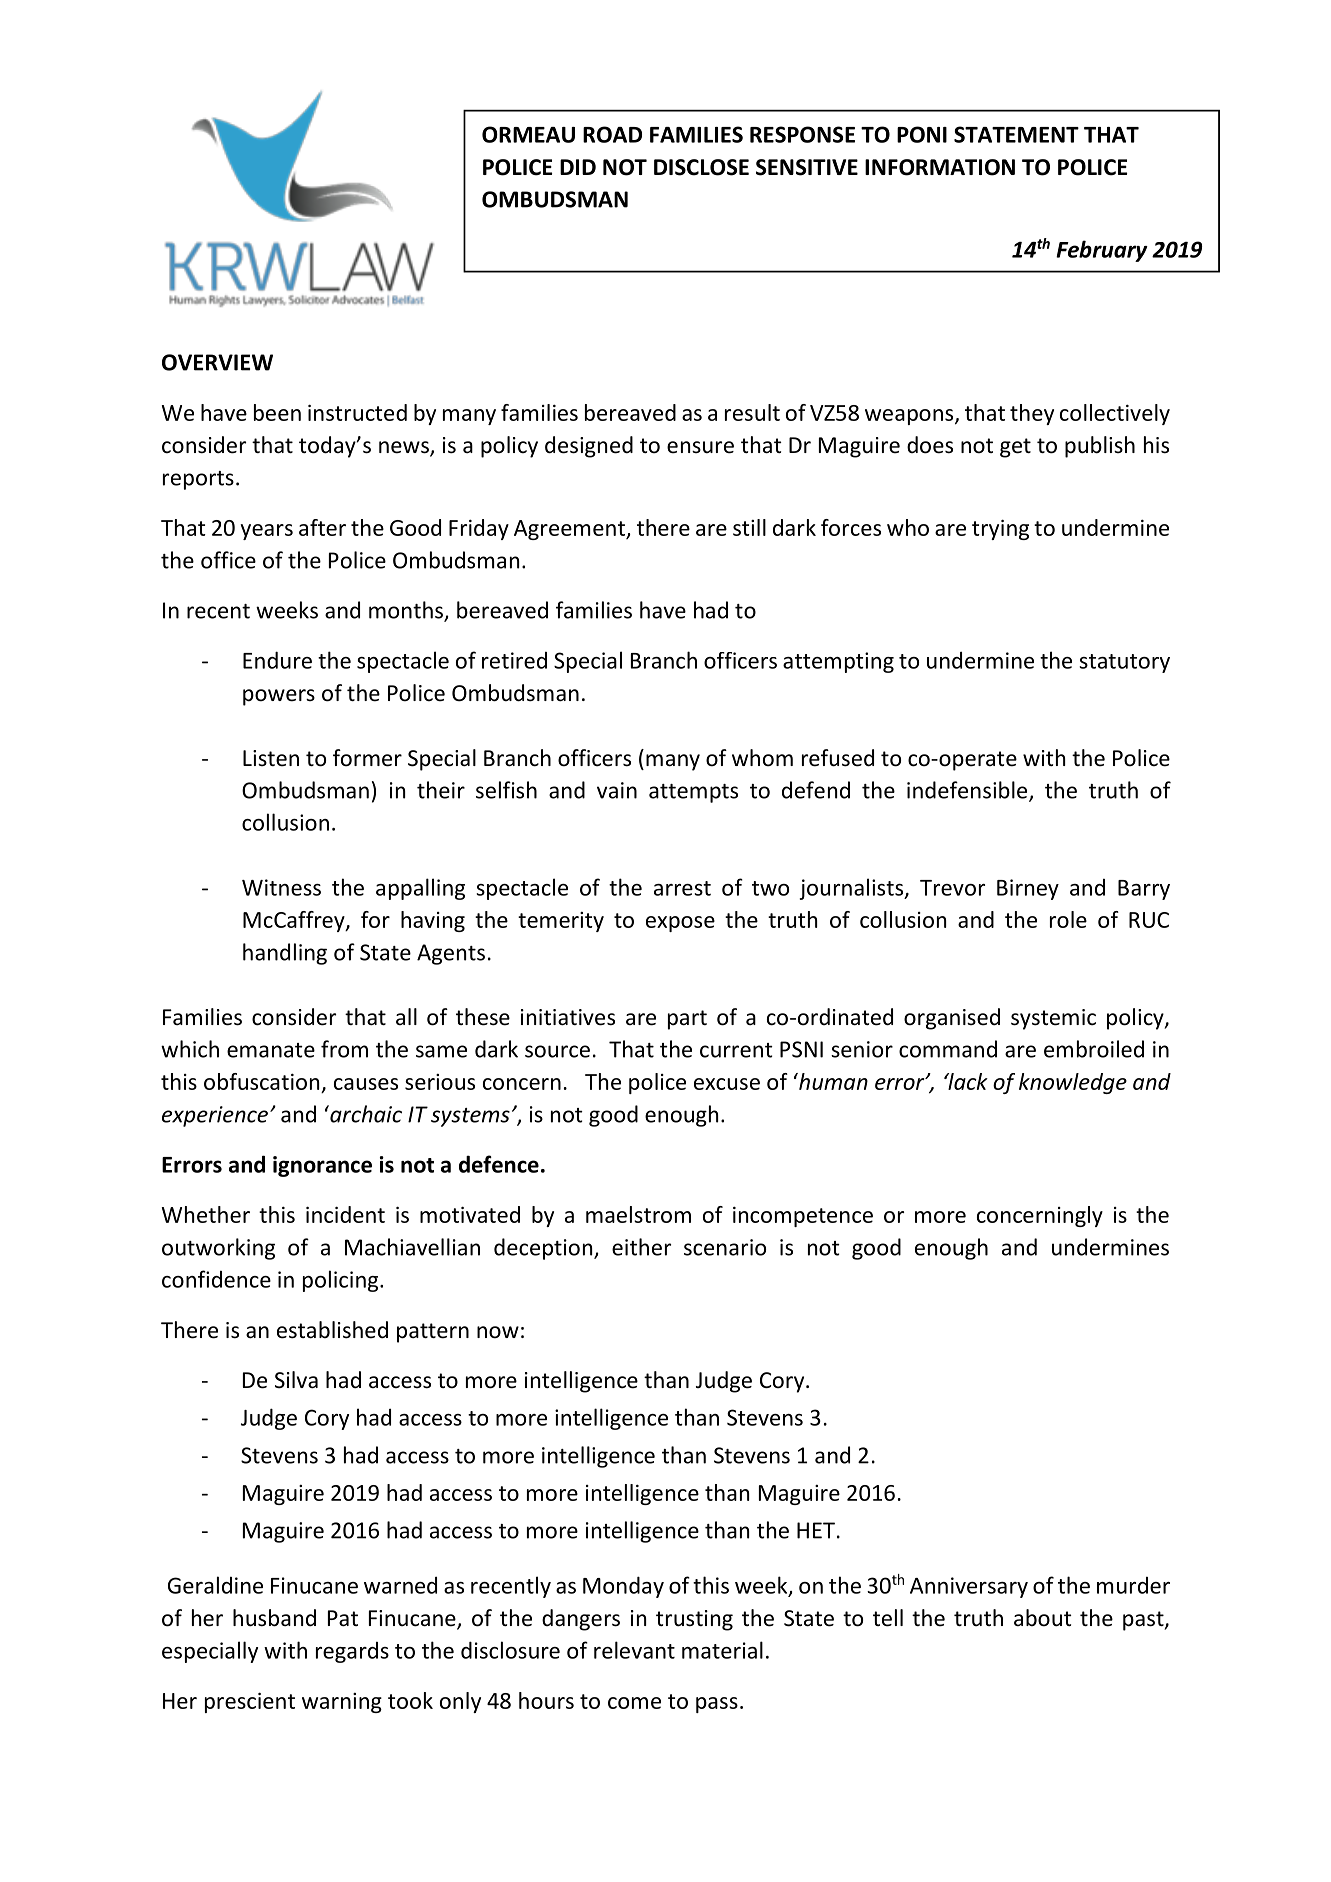 Image resolution: width=1331 pixels, height=1882 pixels. I want to click on maelstrom, so click(638, 1214).
